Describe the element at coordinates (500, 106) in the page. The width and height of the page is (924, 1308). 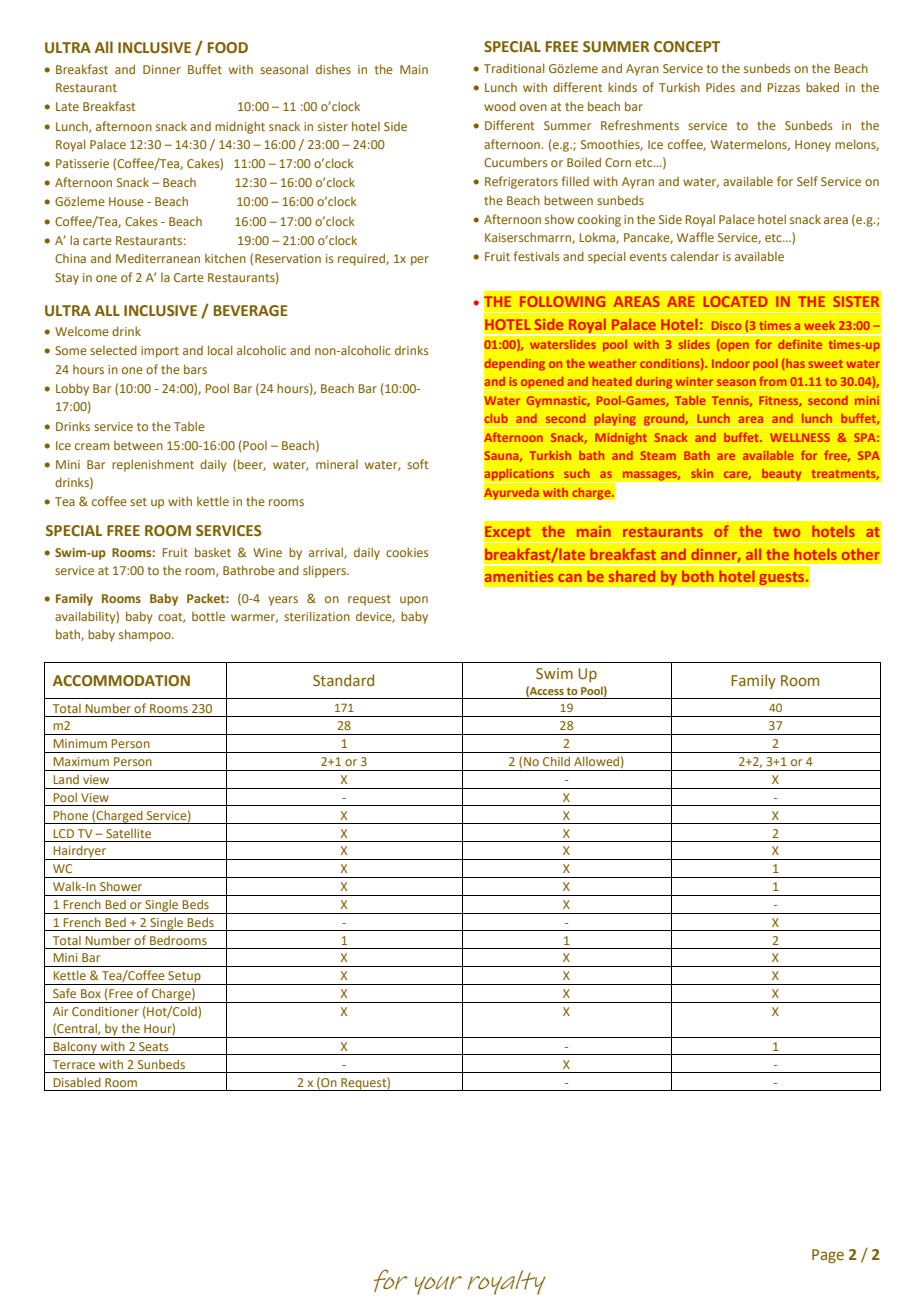
I see `wood` at that location.
